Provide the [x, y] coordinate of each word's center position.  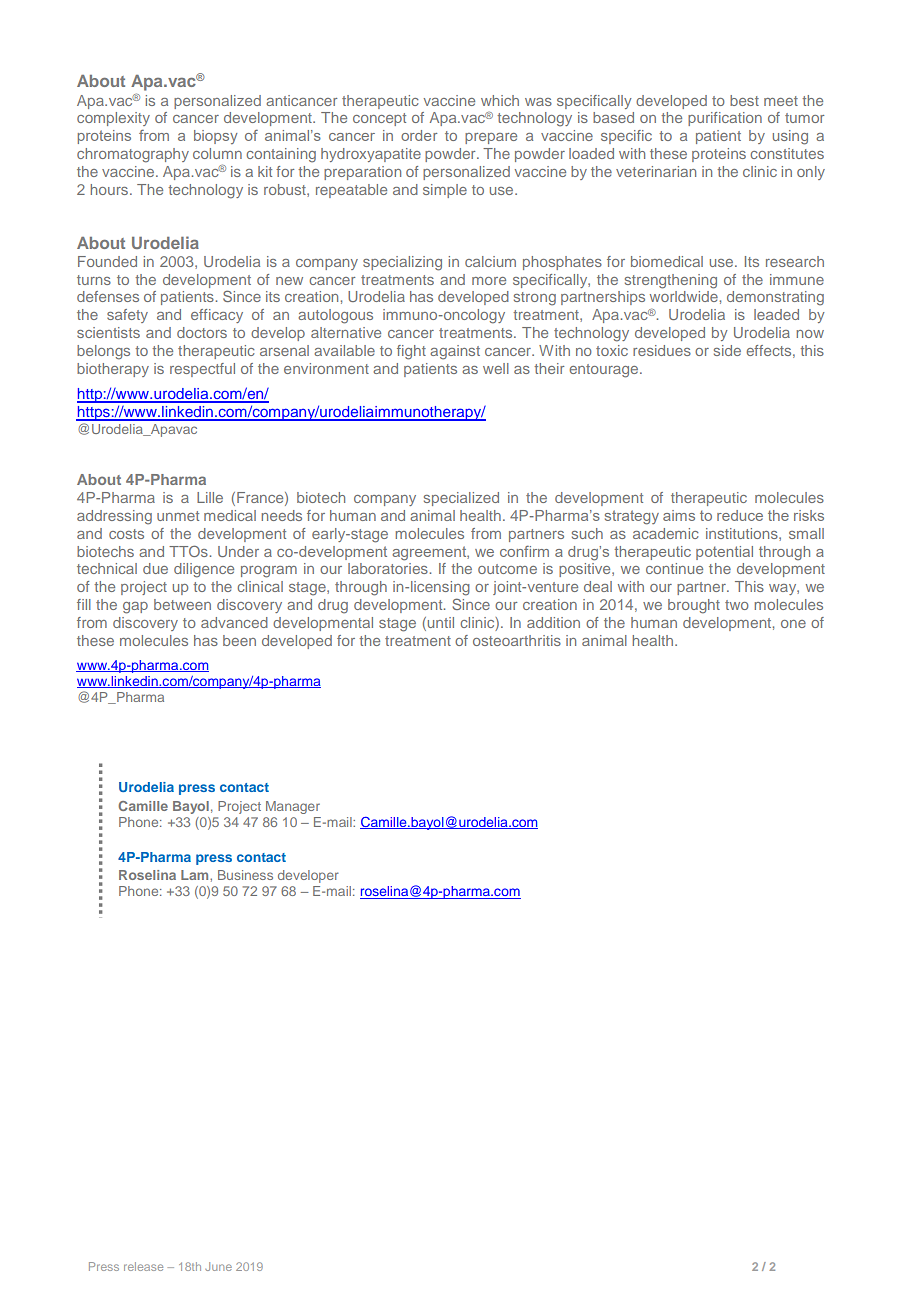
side [727, 350]
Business [245, 875]
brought [694, 606]
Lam [196, 875]
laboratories [388, 568]
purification [725, 119]
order [419, 135]
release [143, 1266]
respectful [202, 370]
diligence [204, 570]
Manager [293, 807]
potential [724, 553]
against [455, 352]
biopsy [216, 137]
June [218, 1266]
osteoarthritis [517, 640]
